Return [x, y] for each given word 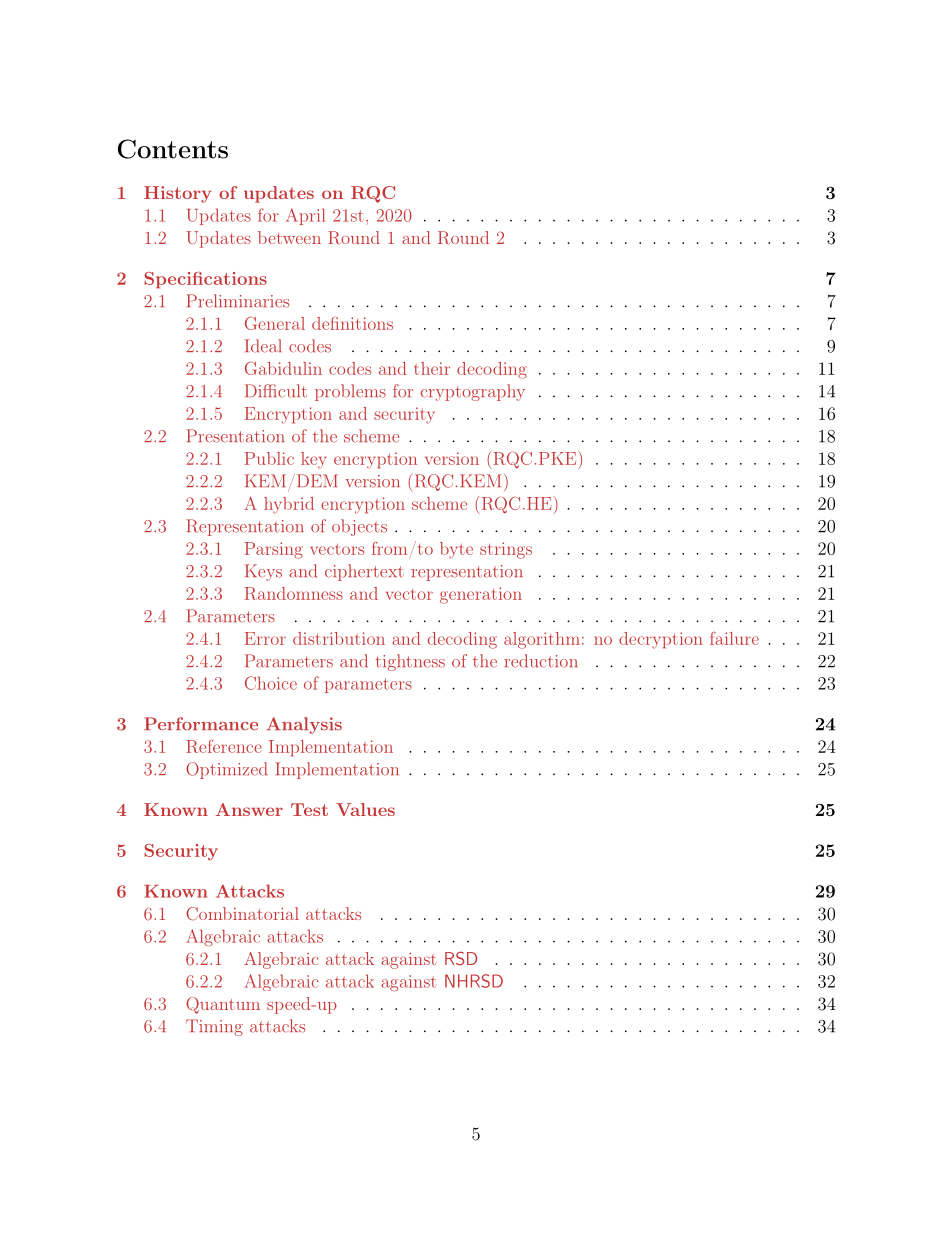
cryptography [473, 392]
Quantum [223, 1005]
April [305, 216]
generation [481, 595]
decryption [661, 640]
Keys [263, 572]
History [177, 194]
